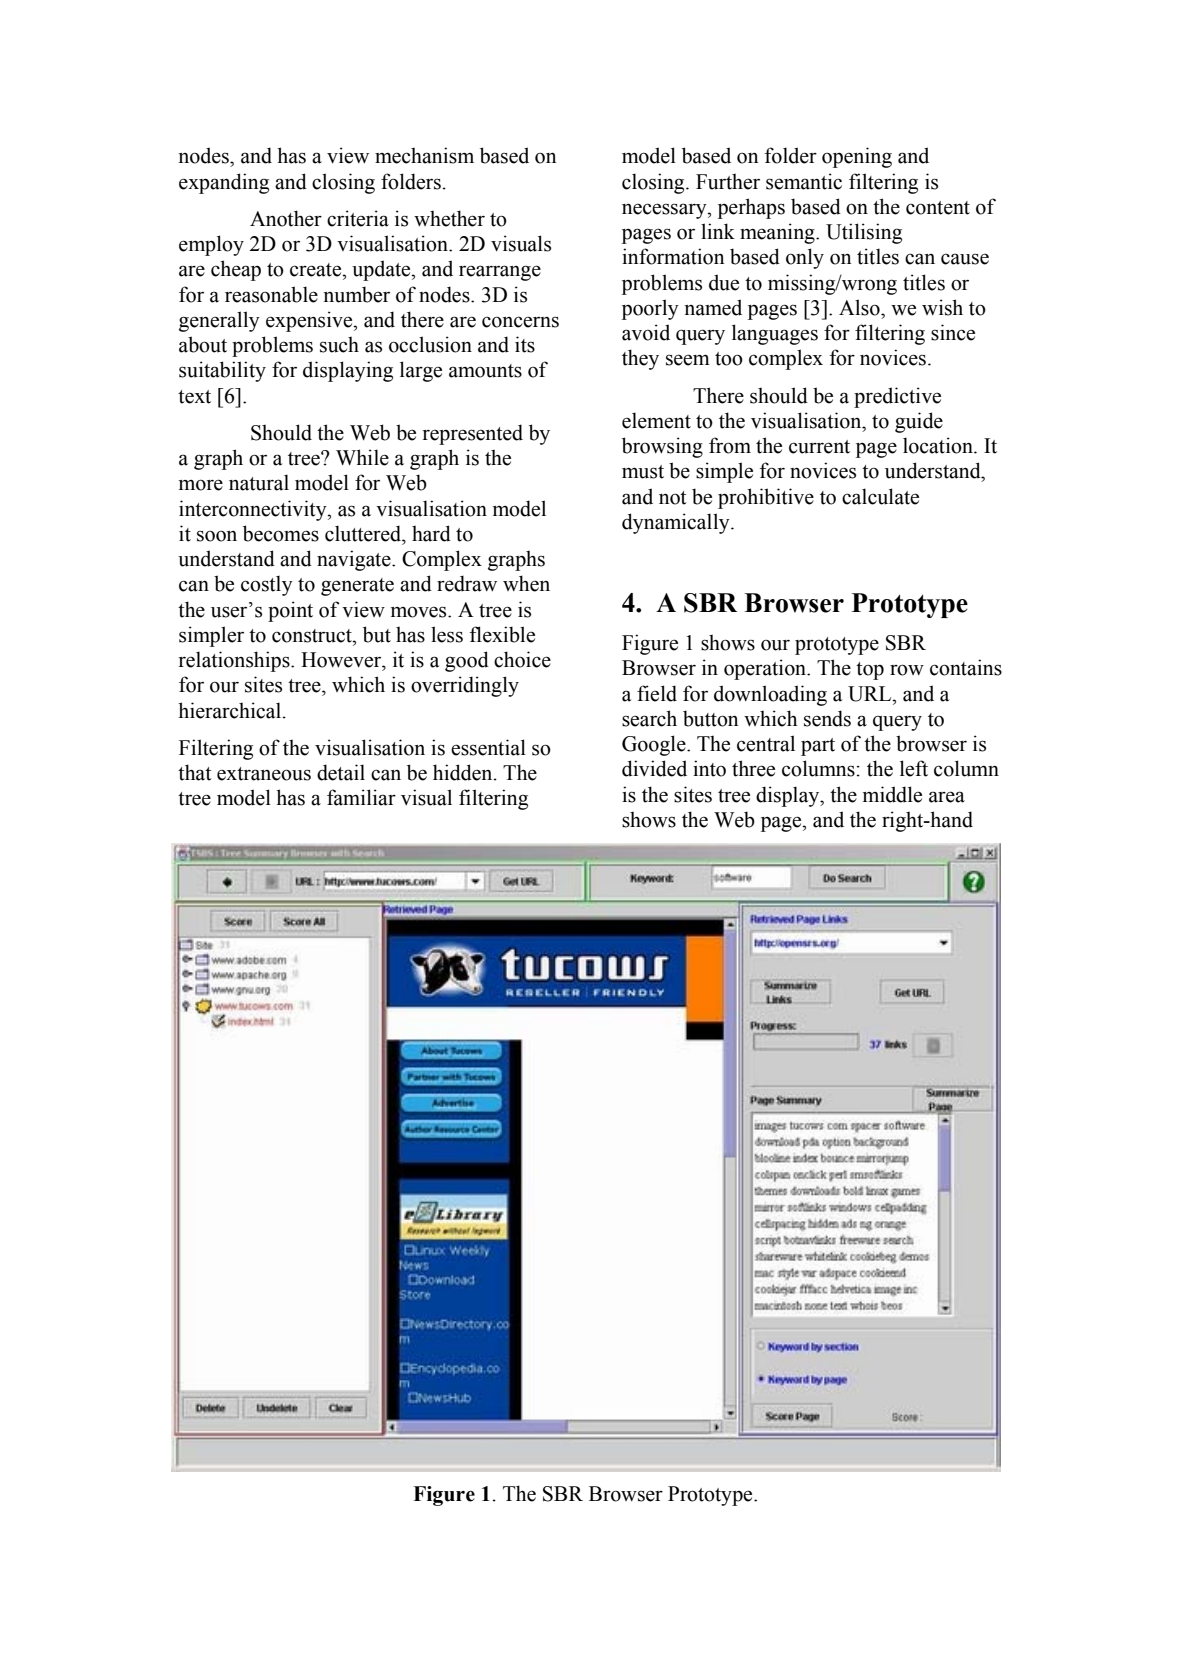 This page has height=1672, width=1181. Describe the element at coordinates (897, 397) in the page. I see `predictive` at that location.
